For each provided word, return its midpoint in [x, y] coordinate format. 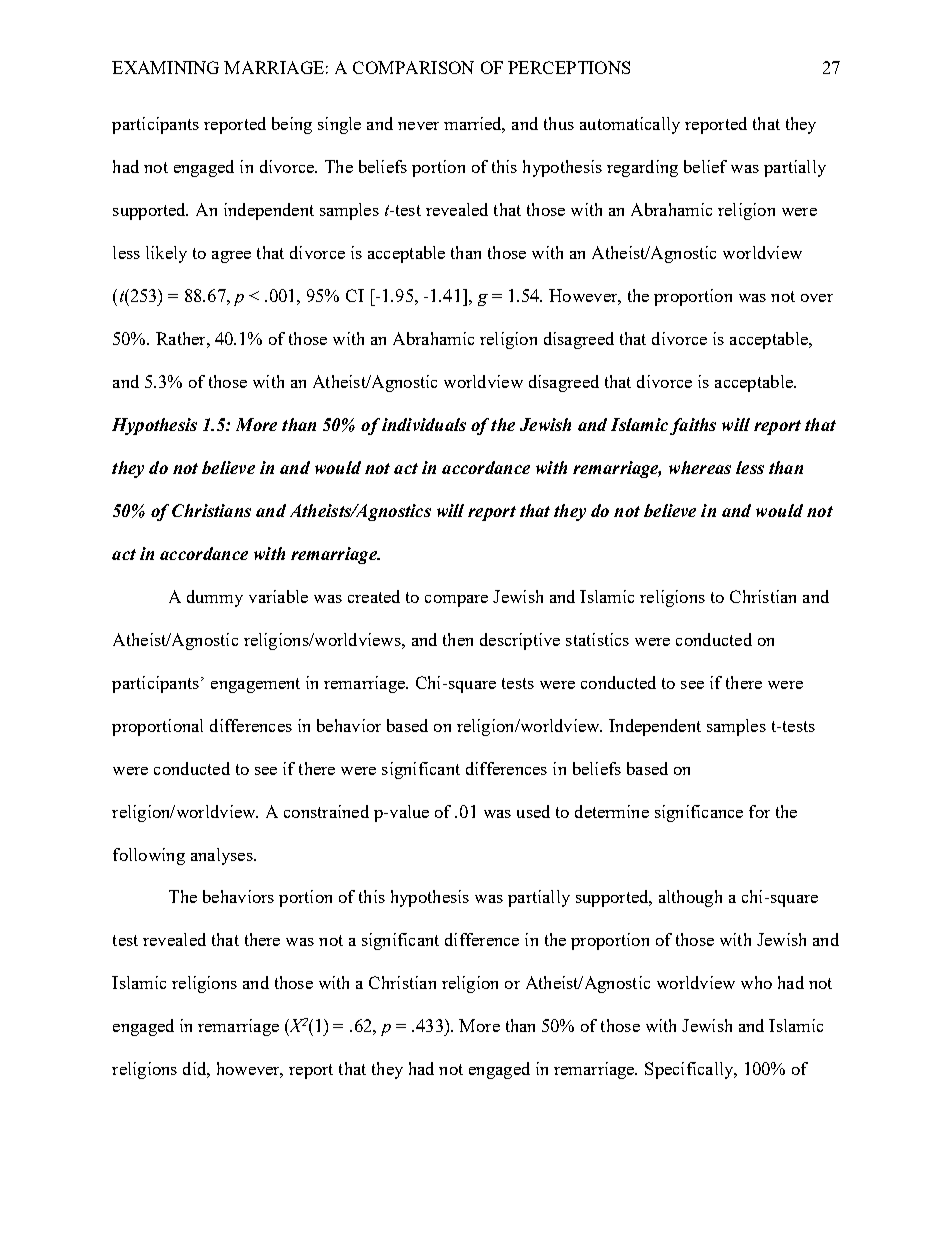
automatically [630, 125]
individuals [424, 424]
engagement [255, 685]
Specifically [690, 1070]
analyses [223, 856]
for [759, 811]
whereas [700, 467]
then [458, 639]
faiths [693, 426]
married [474, 125]
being [292, 125]
